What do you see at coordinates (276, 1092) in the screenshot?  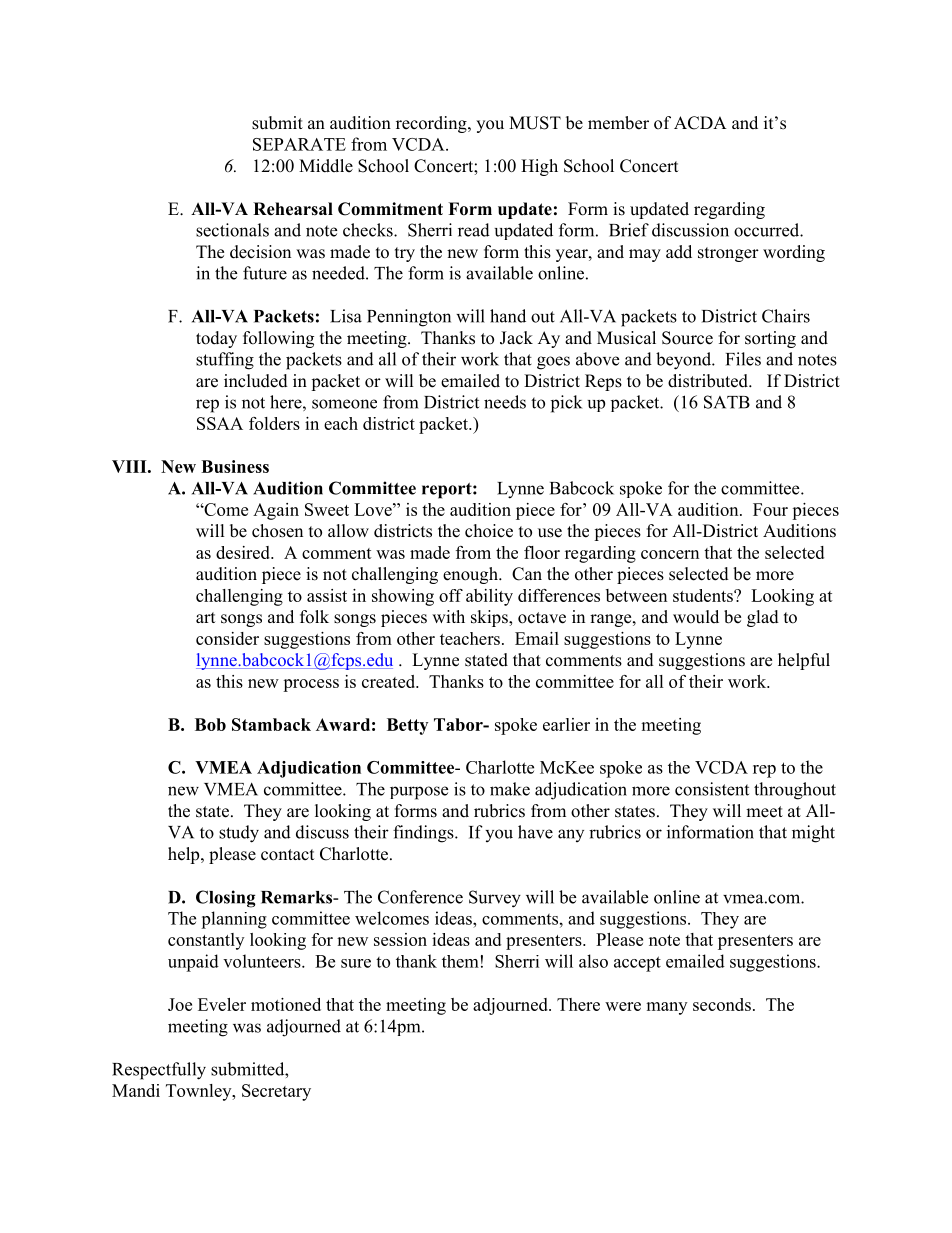 I see `Secretary` at bounding box center [276, 1092].
